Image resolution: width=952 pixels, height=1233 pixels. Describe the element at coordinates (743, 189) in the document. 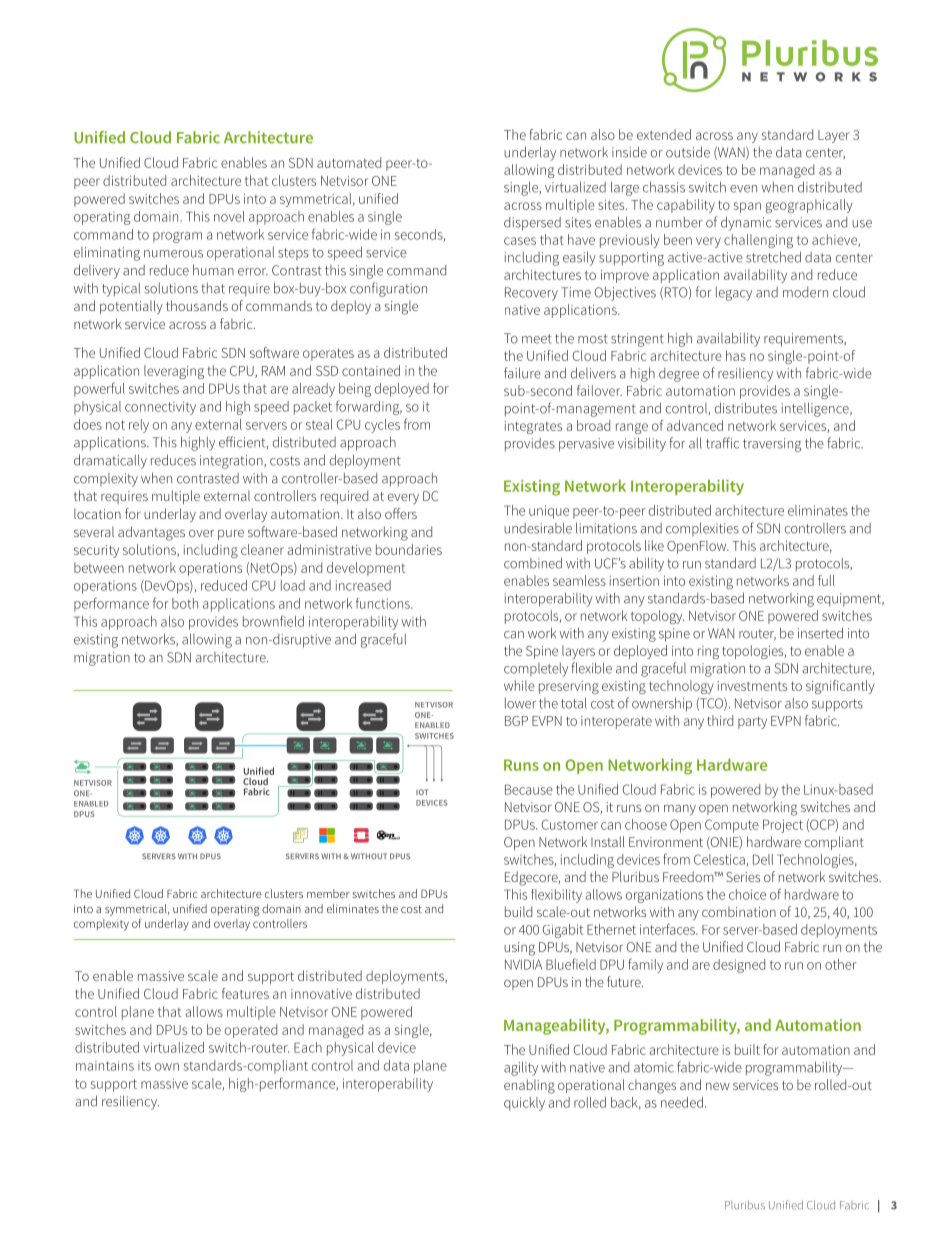

I see `even` at that location.
